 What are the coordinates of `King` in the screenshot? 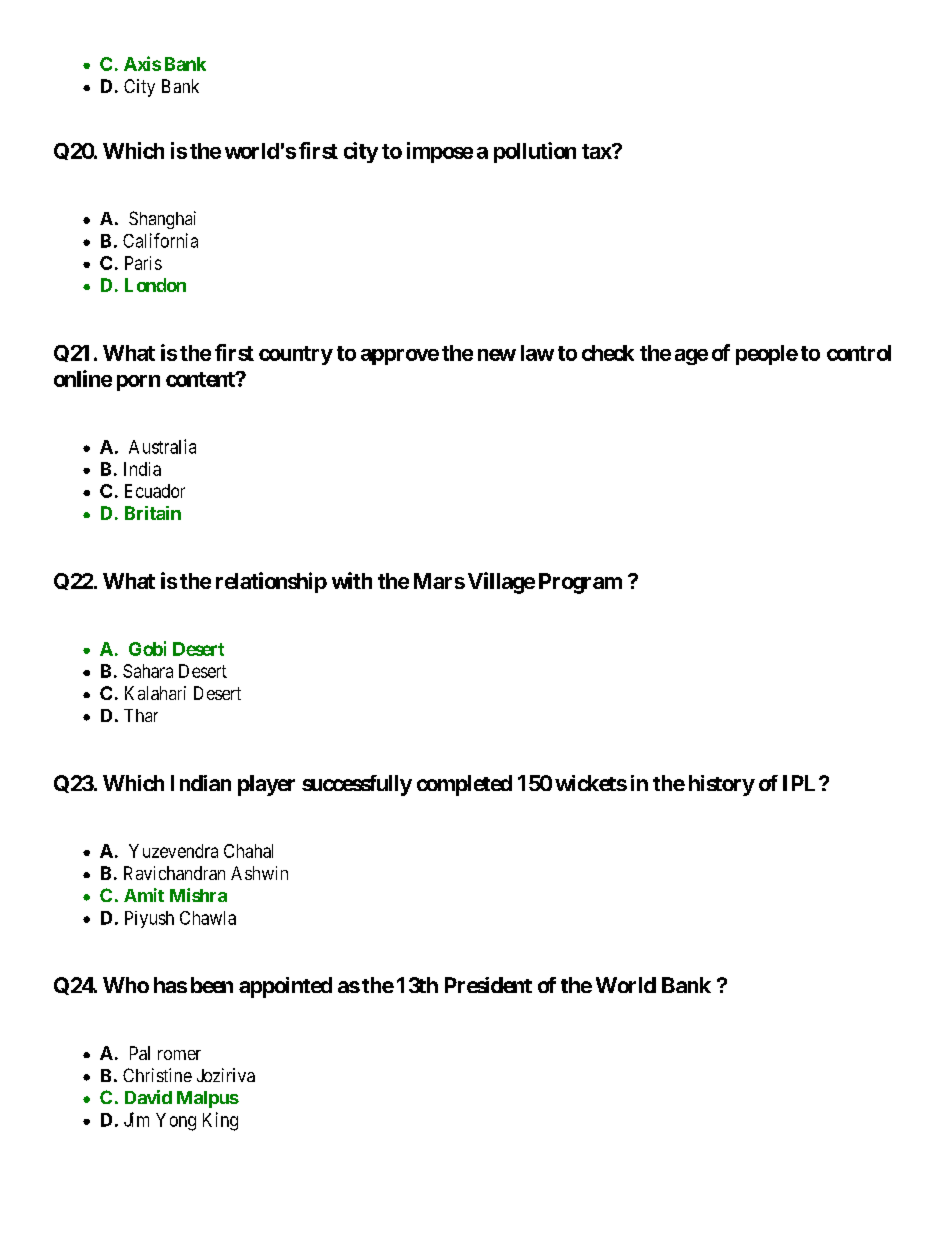 It's located at (220, 1121).
